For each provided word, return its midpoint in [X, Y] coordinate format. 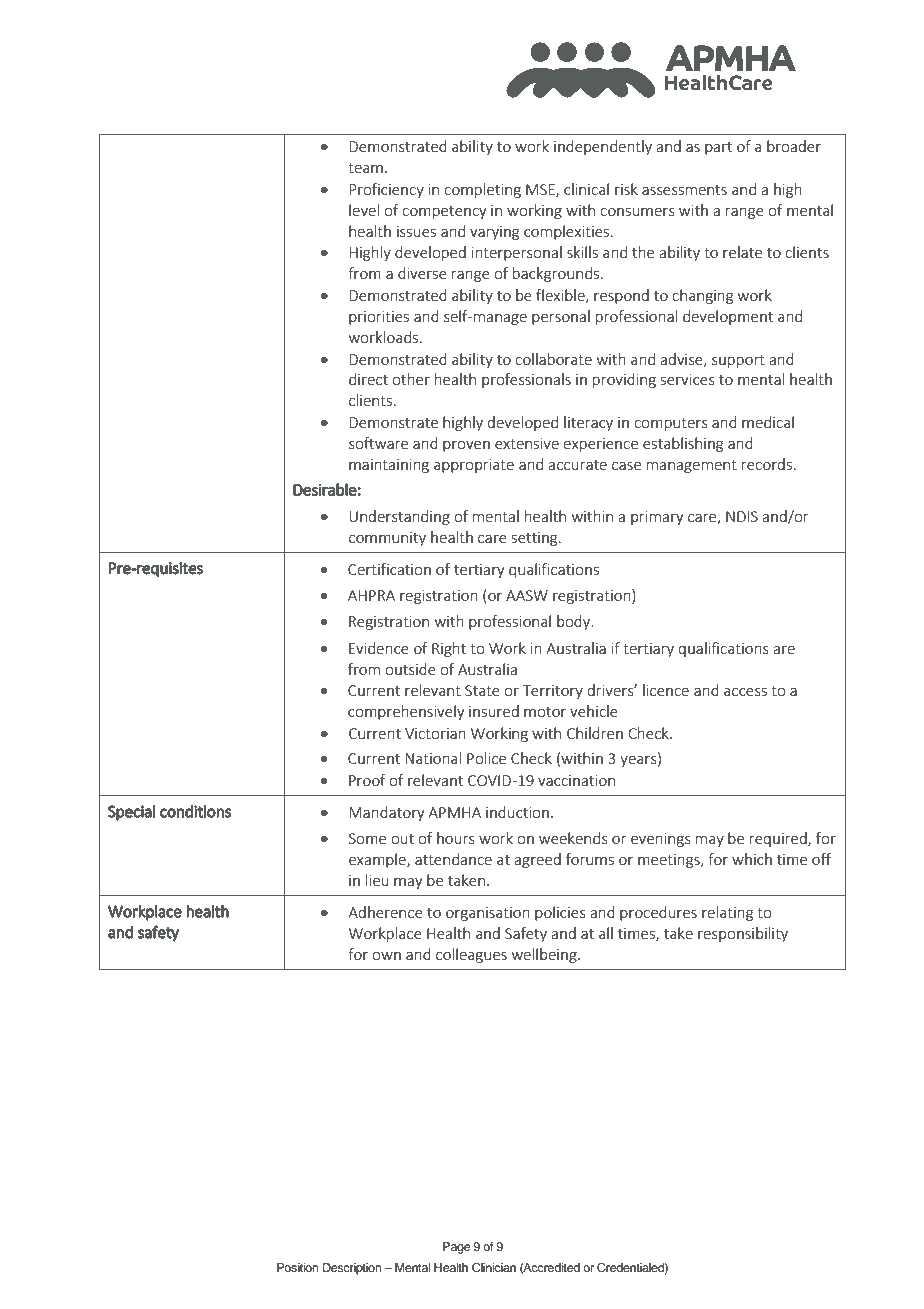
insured [494, 711]
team [365, 168]
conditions [195, 811]
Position [298, 1267]
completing [482, 190]
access [745, 692]
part [718, 148]
